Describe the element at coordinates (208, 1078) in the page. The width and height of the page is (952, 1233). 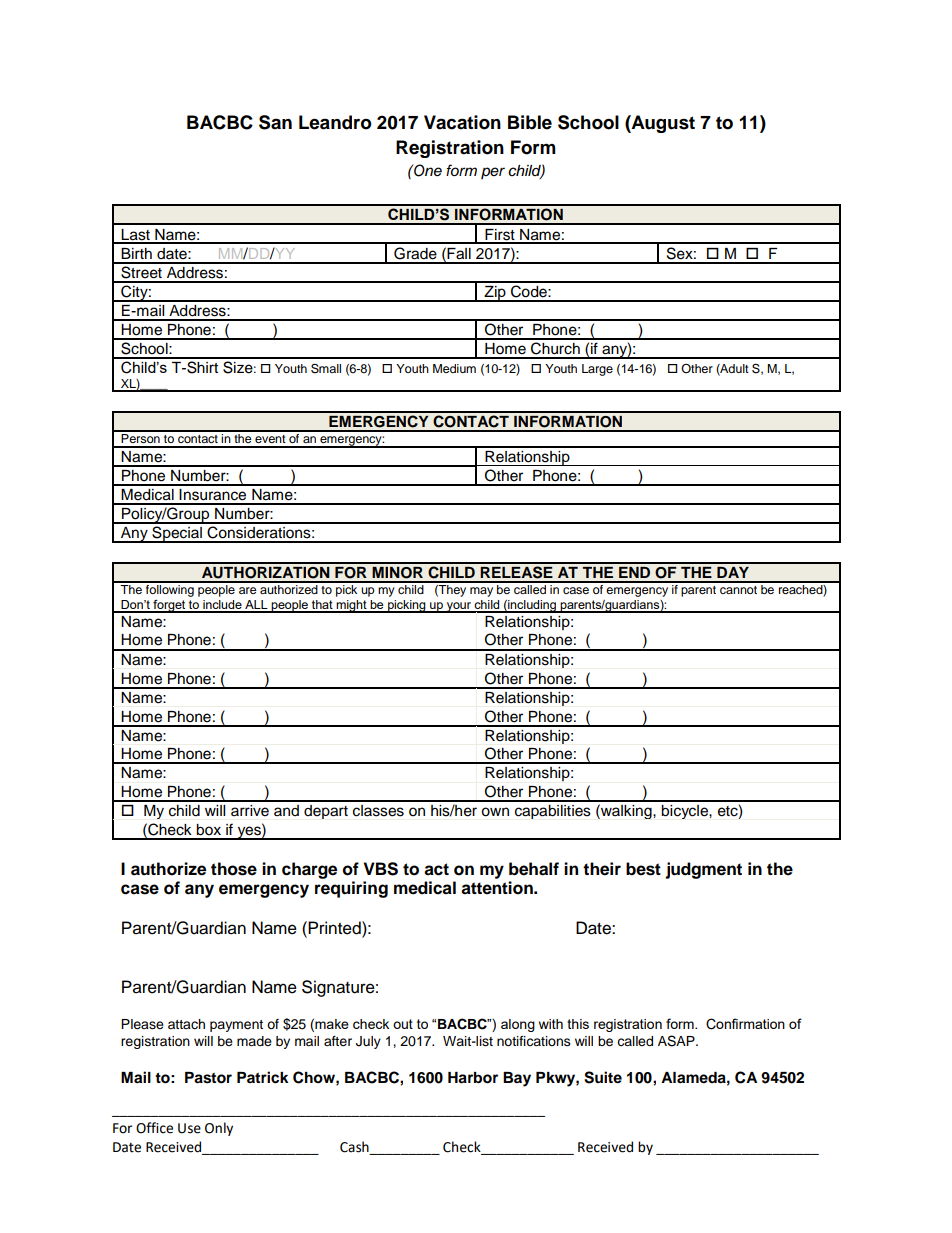
I see `Pastor` at that location.
